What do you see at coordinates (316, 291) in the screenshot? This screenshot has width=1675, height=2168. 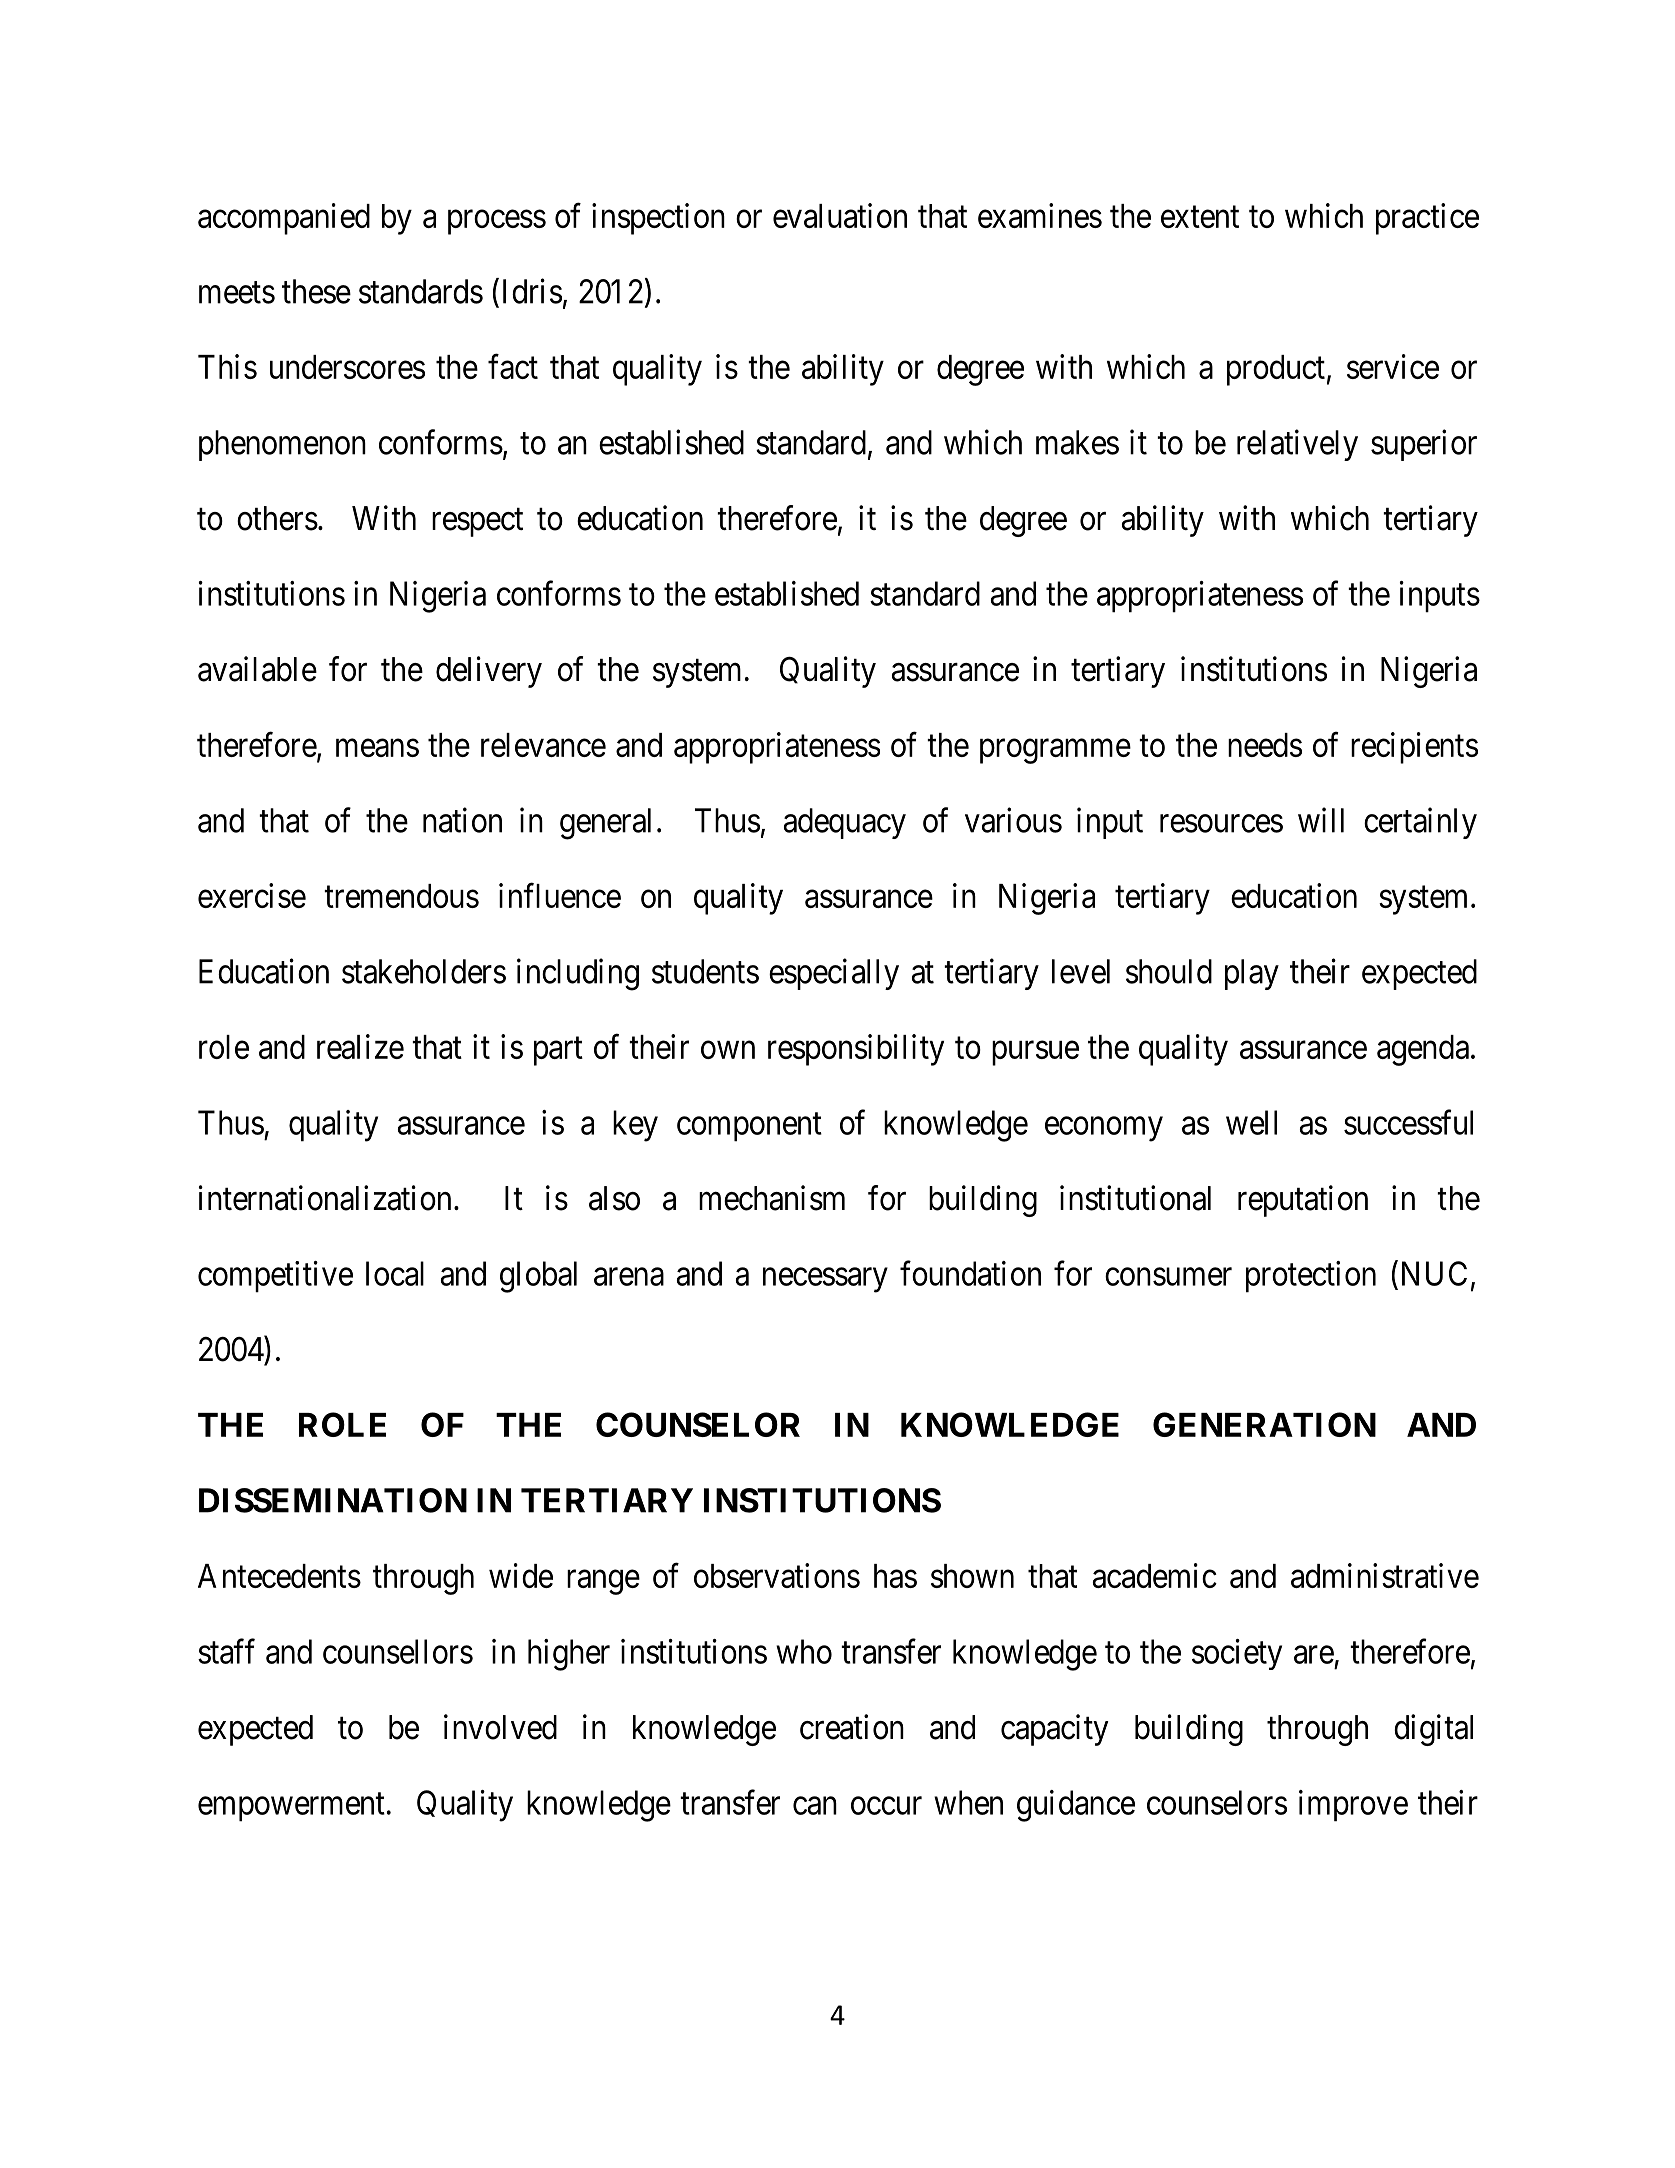 I see `these` at bounding box center [316, 291].
